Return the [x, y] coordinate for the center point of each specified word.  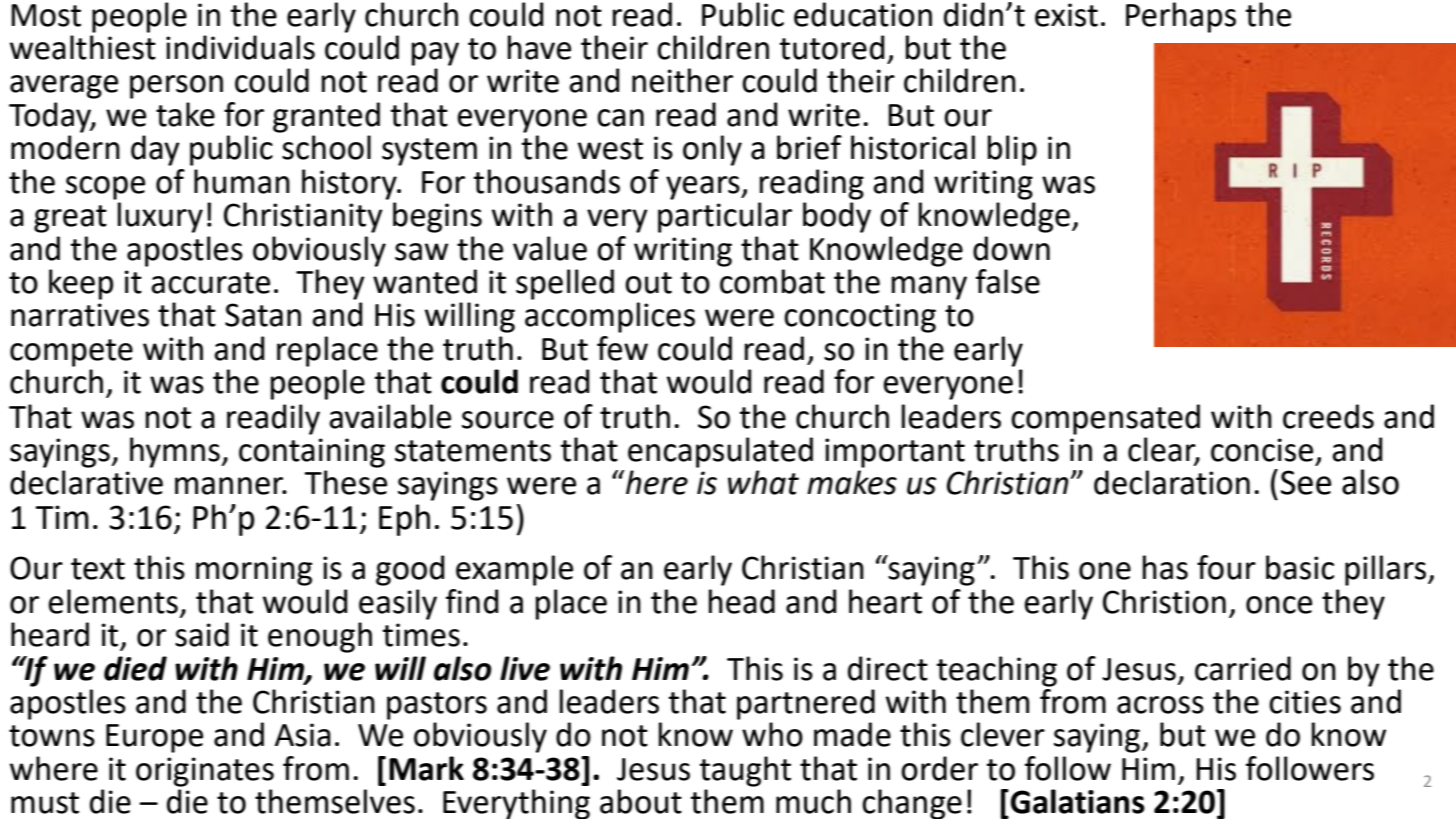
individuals [240, 47]
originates [205, 772]
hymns [176, 452]
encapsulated [720, 452]
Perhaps [1181, 17]
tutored [832, 47]
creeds [1328, 416]
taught [745, 771]
